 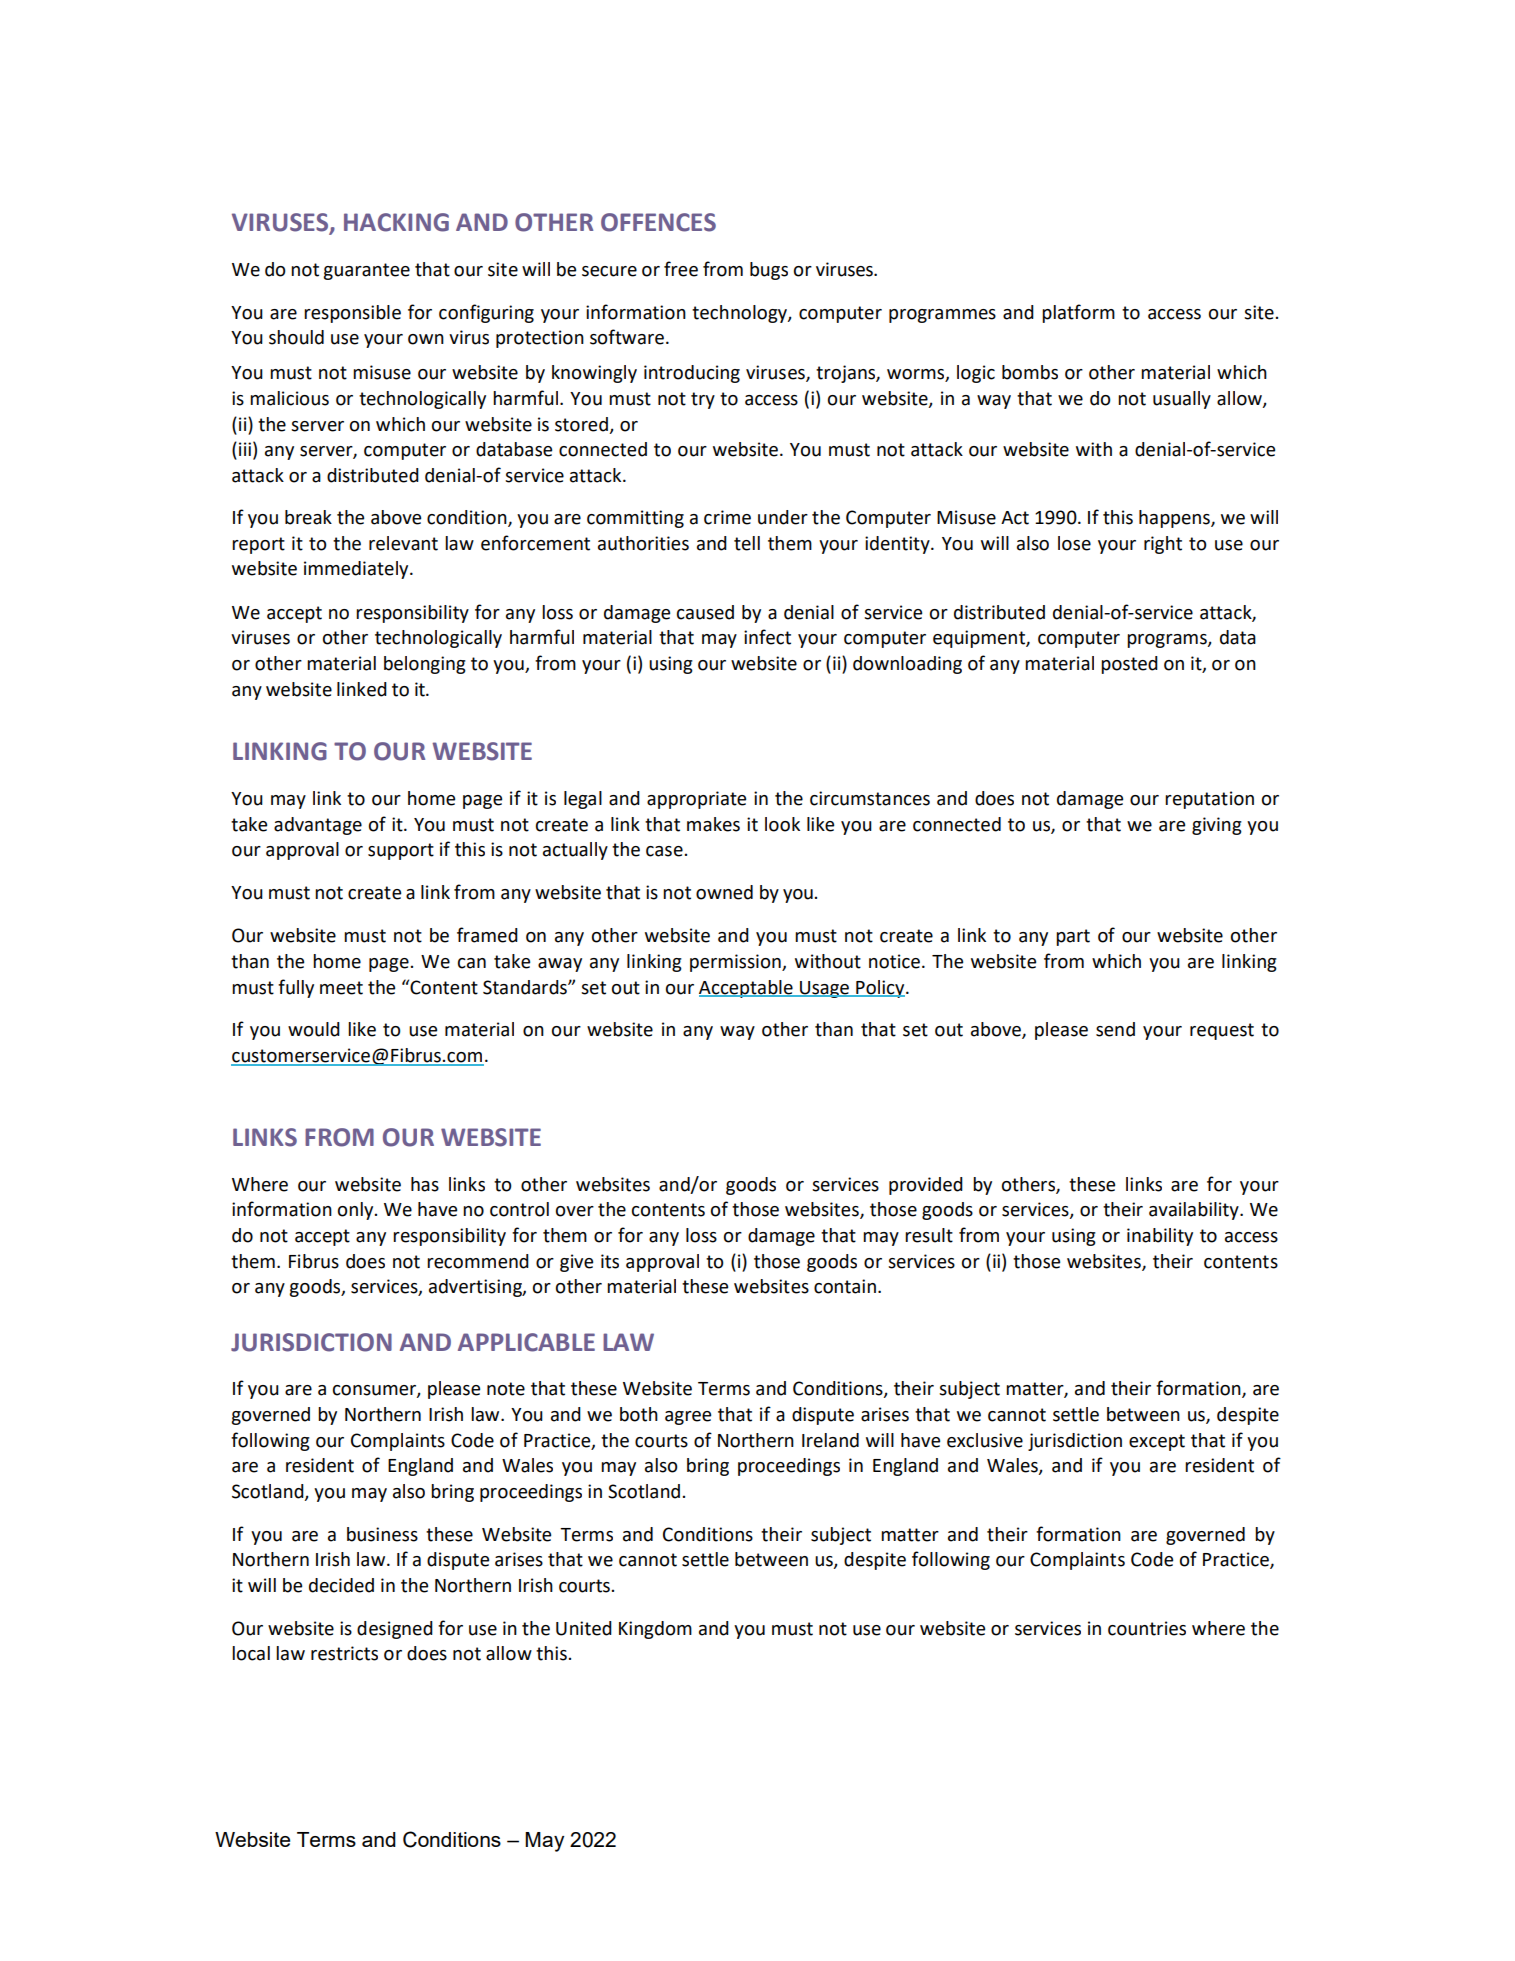 I want to click on platform, so click(x=1078, y=313).
